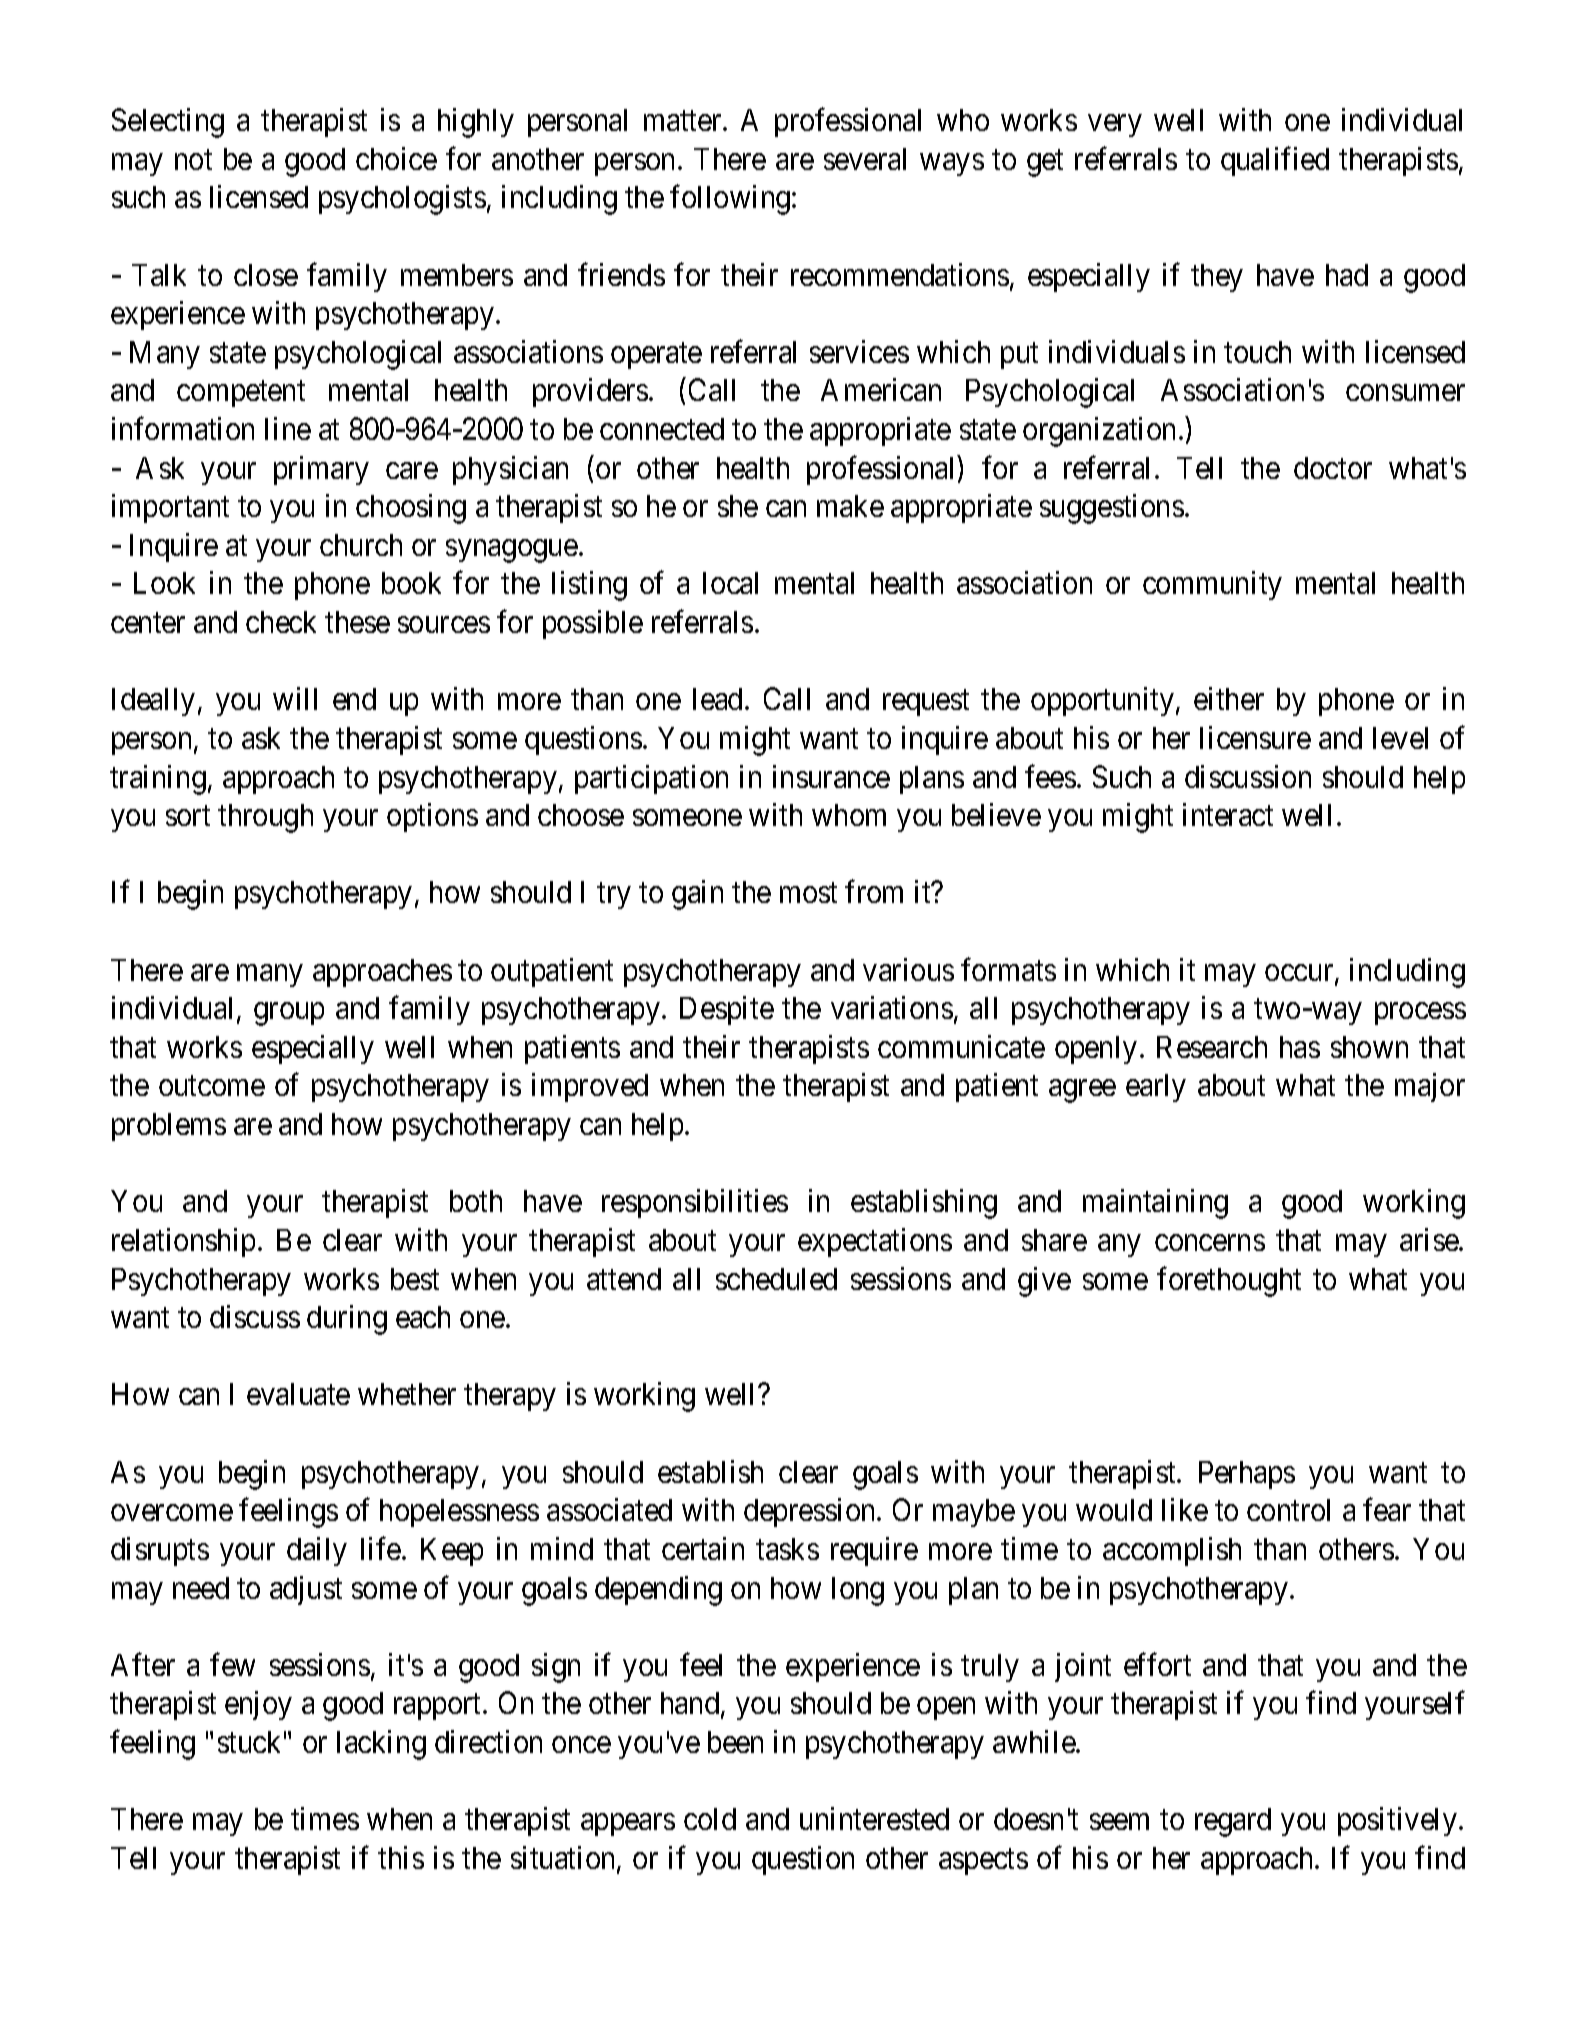  I want to click on group, so click(289, 1014).
